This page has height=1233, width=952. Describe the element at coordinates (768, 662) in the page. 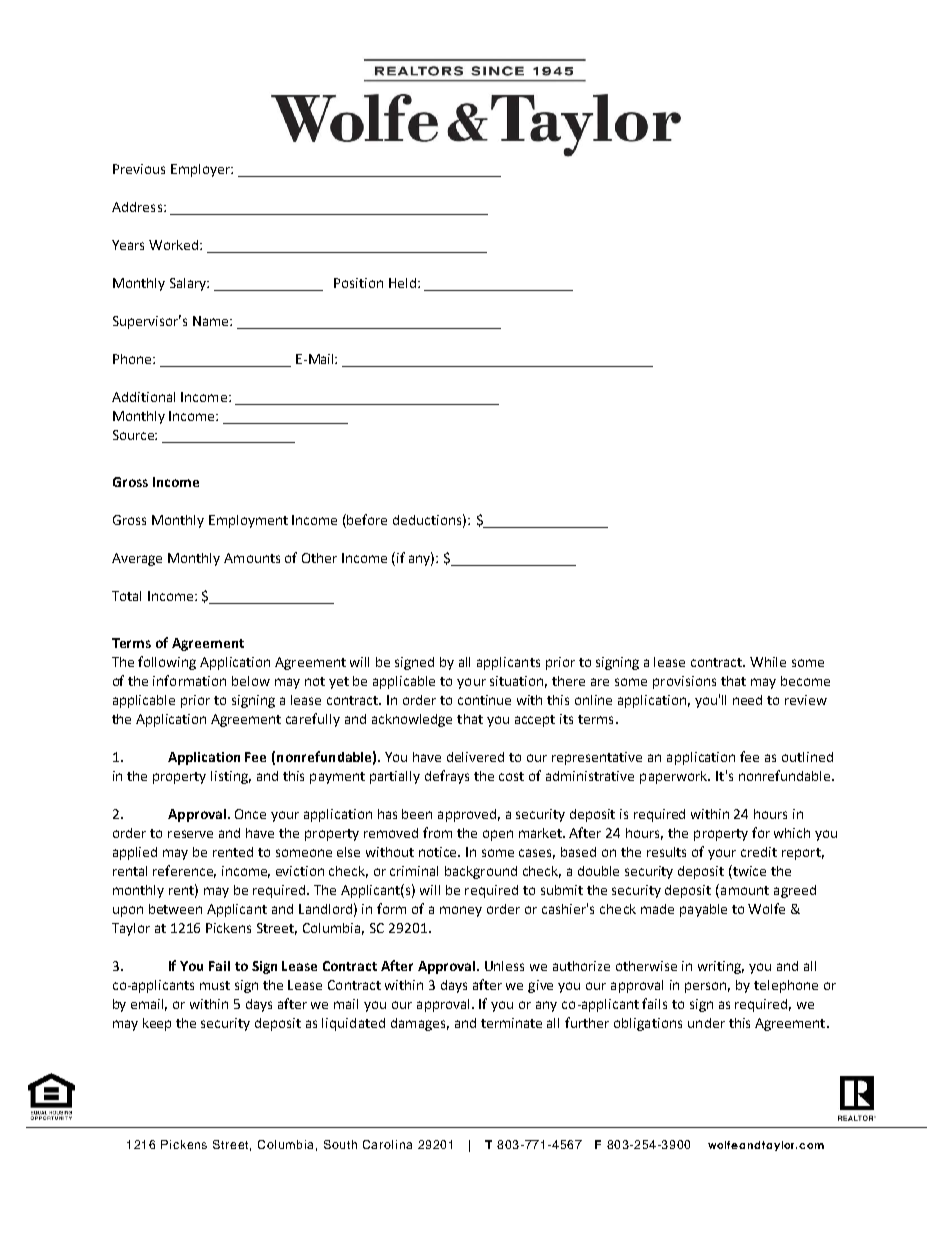

I see `While` at that location.
